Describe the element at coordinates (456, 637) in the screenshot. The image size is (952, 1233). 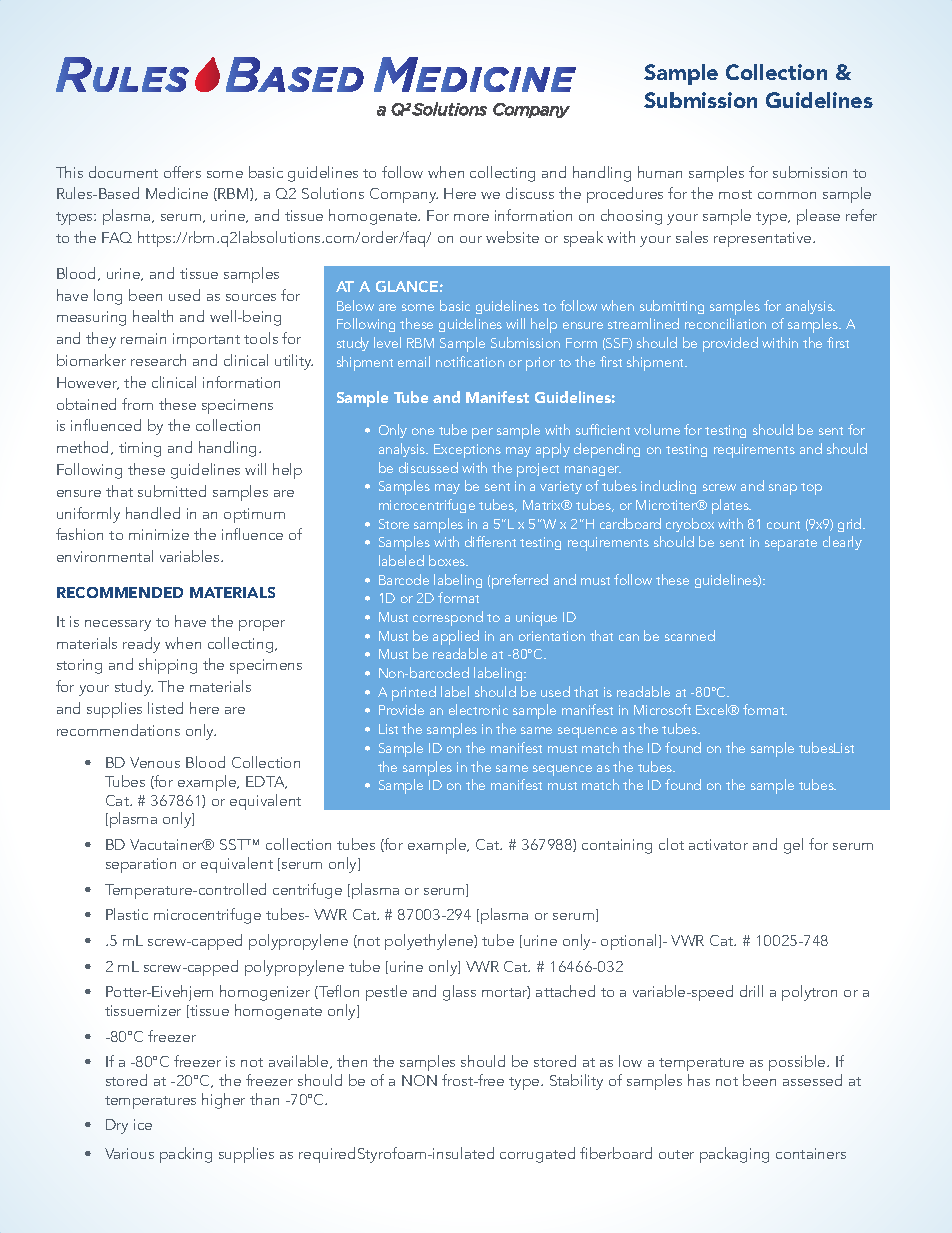
I see `applied` at that location.
